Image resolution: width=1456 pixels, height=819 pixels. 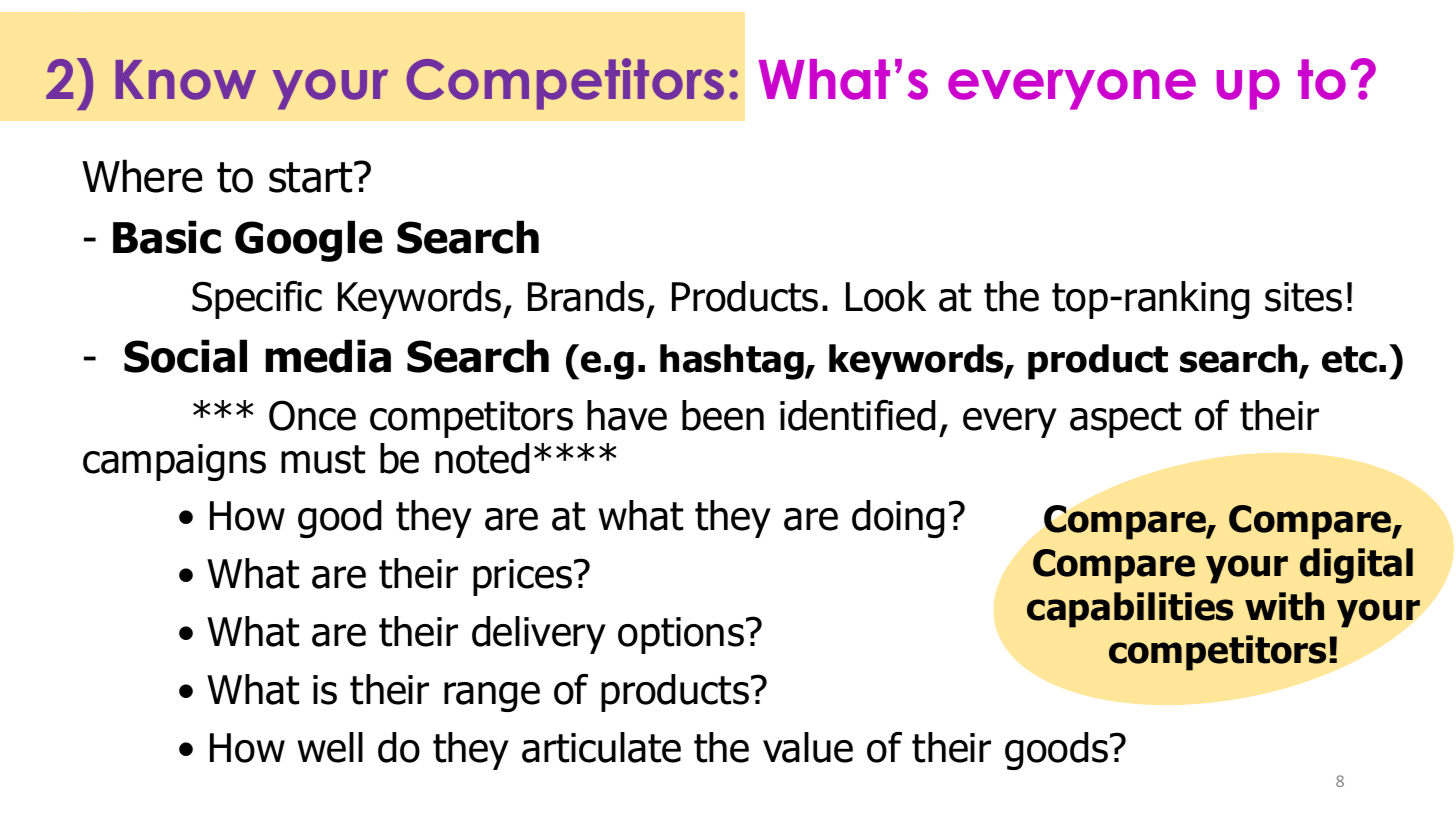 I want to click on Look, so click(x=886, y=296).
